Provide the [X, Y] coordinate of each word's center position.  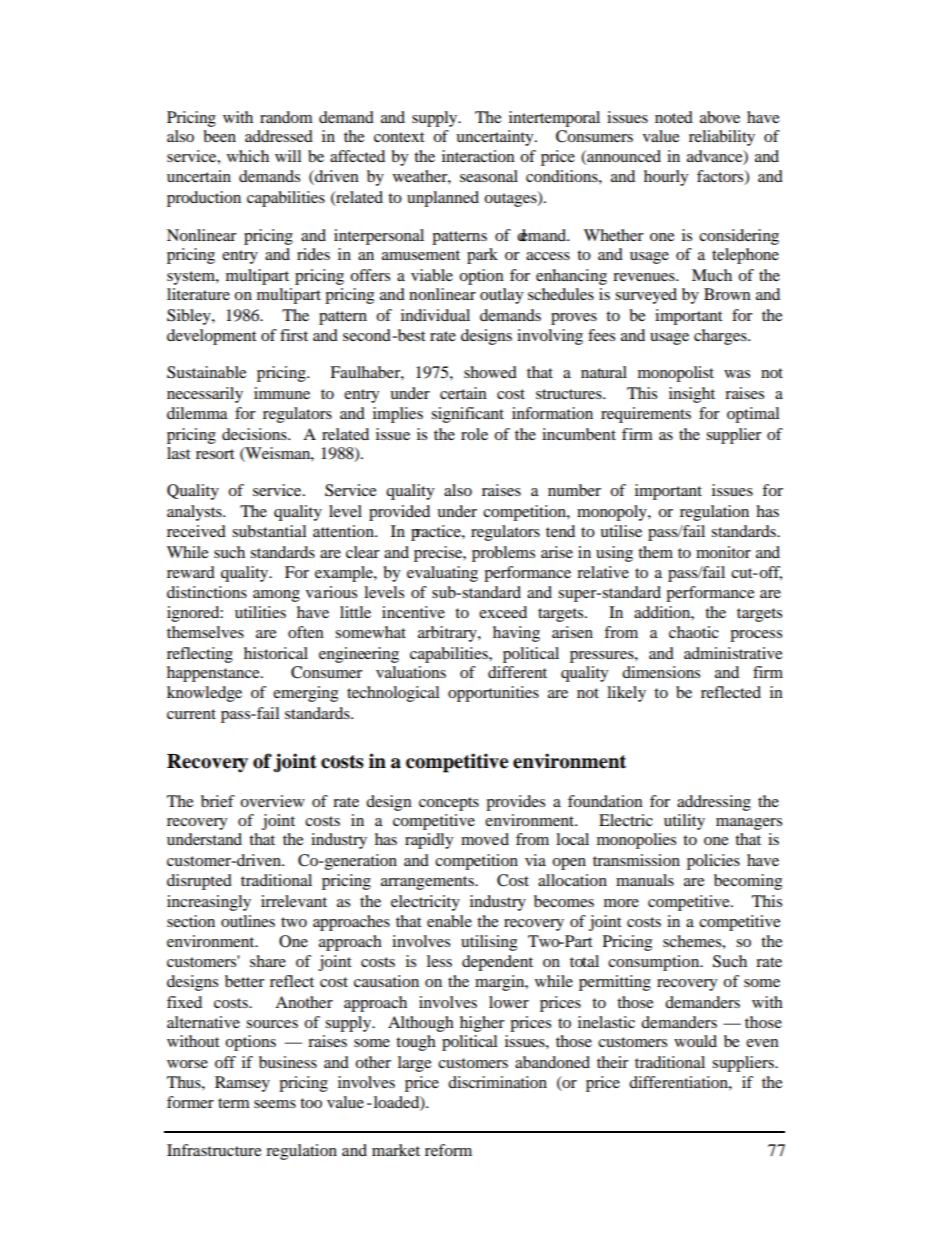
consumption [655, 963]
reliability [722, 138]
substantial [269, 531]
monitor [723, 552]
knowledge [204, 694]
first [294, 335]
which [248, 156]
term [234, 1103]
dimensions [661, 672]
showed [490, 372]
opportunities [493, 694]
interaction [478, 156]
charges [721, 337]
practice [437, 533]
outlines [248, 921]
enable [449, 921]
